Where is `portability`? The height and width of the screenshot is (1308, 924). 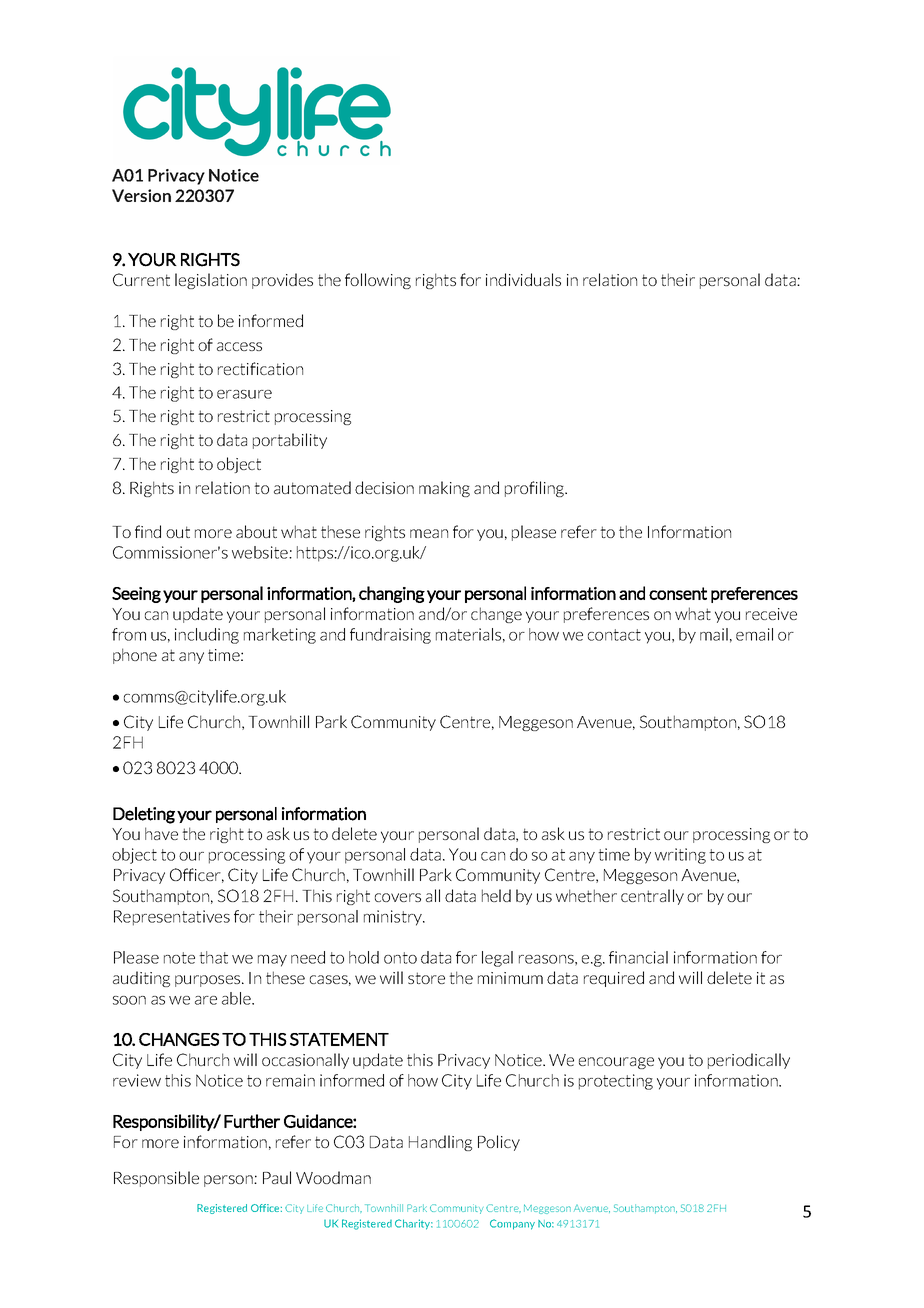
portability is located at coordinates (290, 441).
